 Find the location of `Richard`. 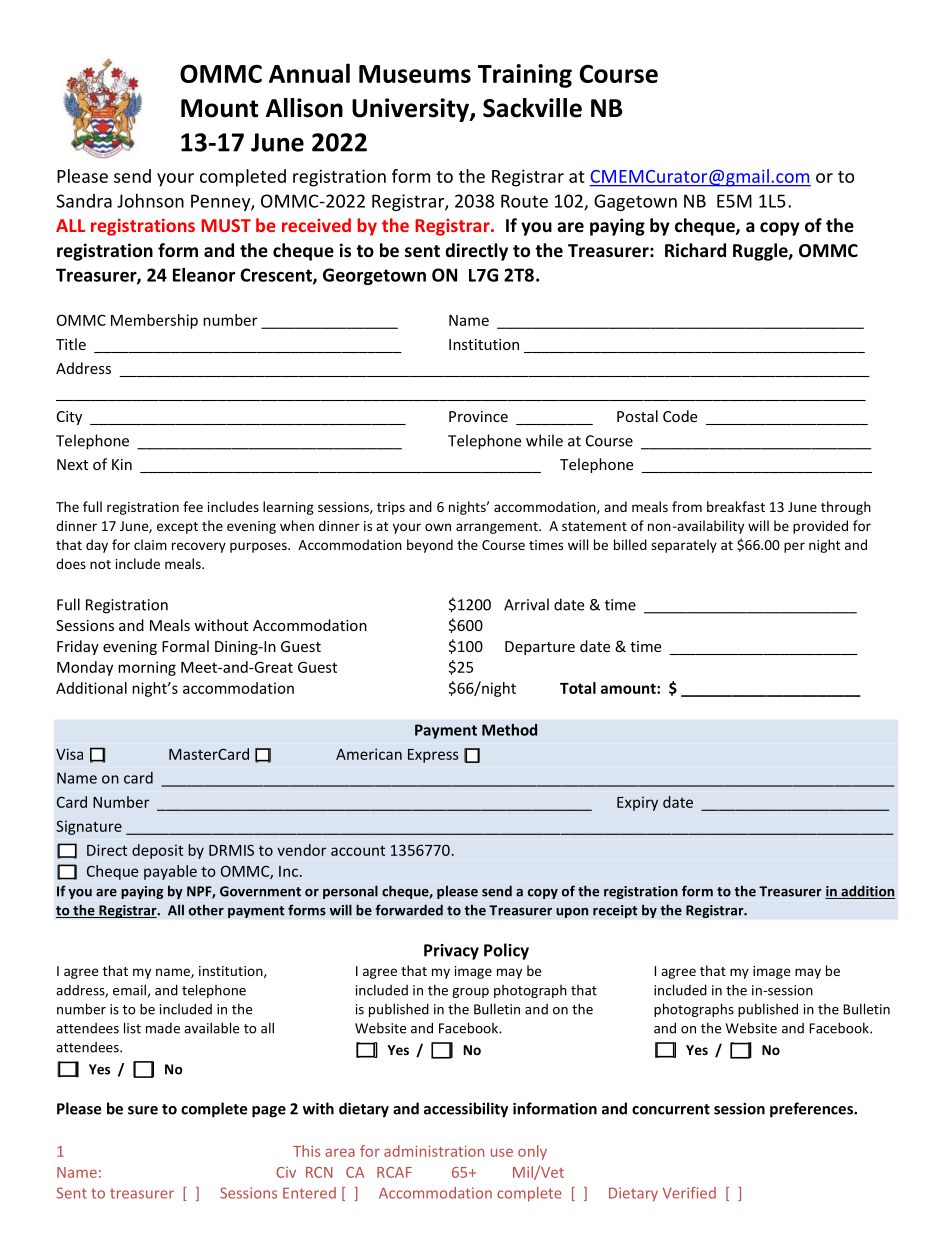

Richard is located at coordinates (695, 250).
